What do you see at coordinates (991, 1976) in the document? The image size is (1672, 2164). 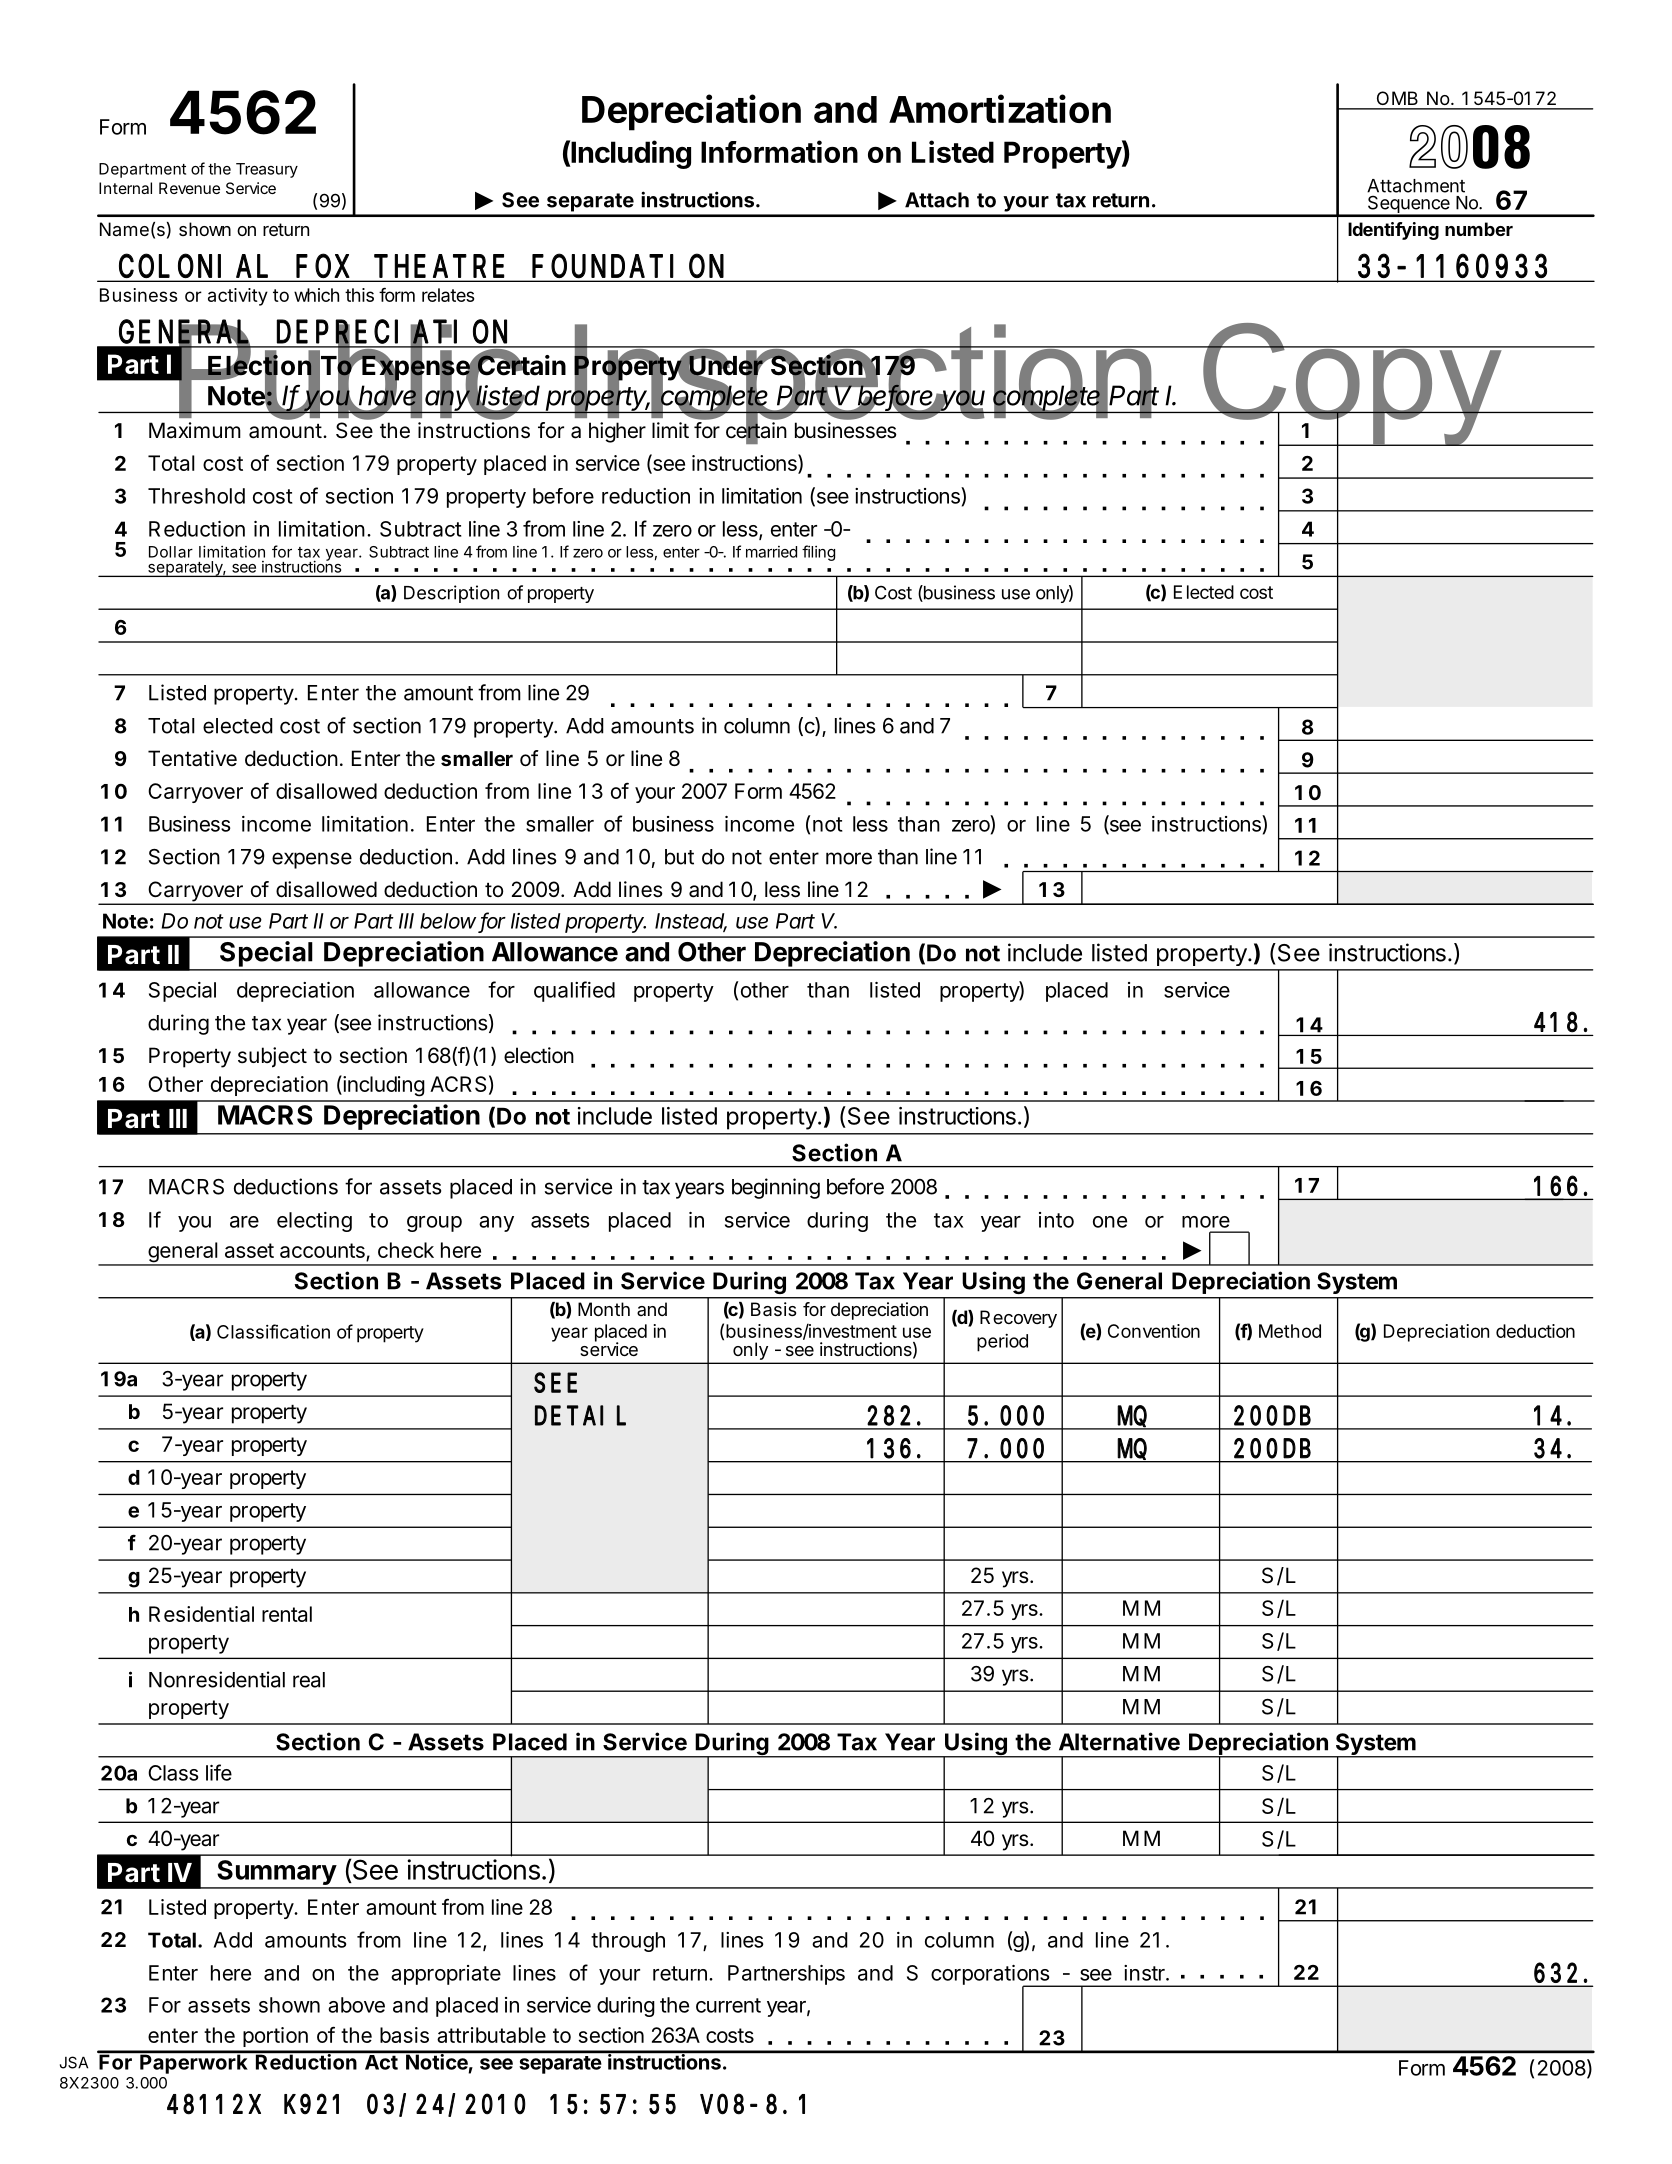 I see `corporations` at bounding box center [991, 1976].
